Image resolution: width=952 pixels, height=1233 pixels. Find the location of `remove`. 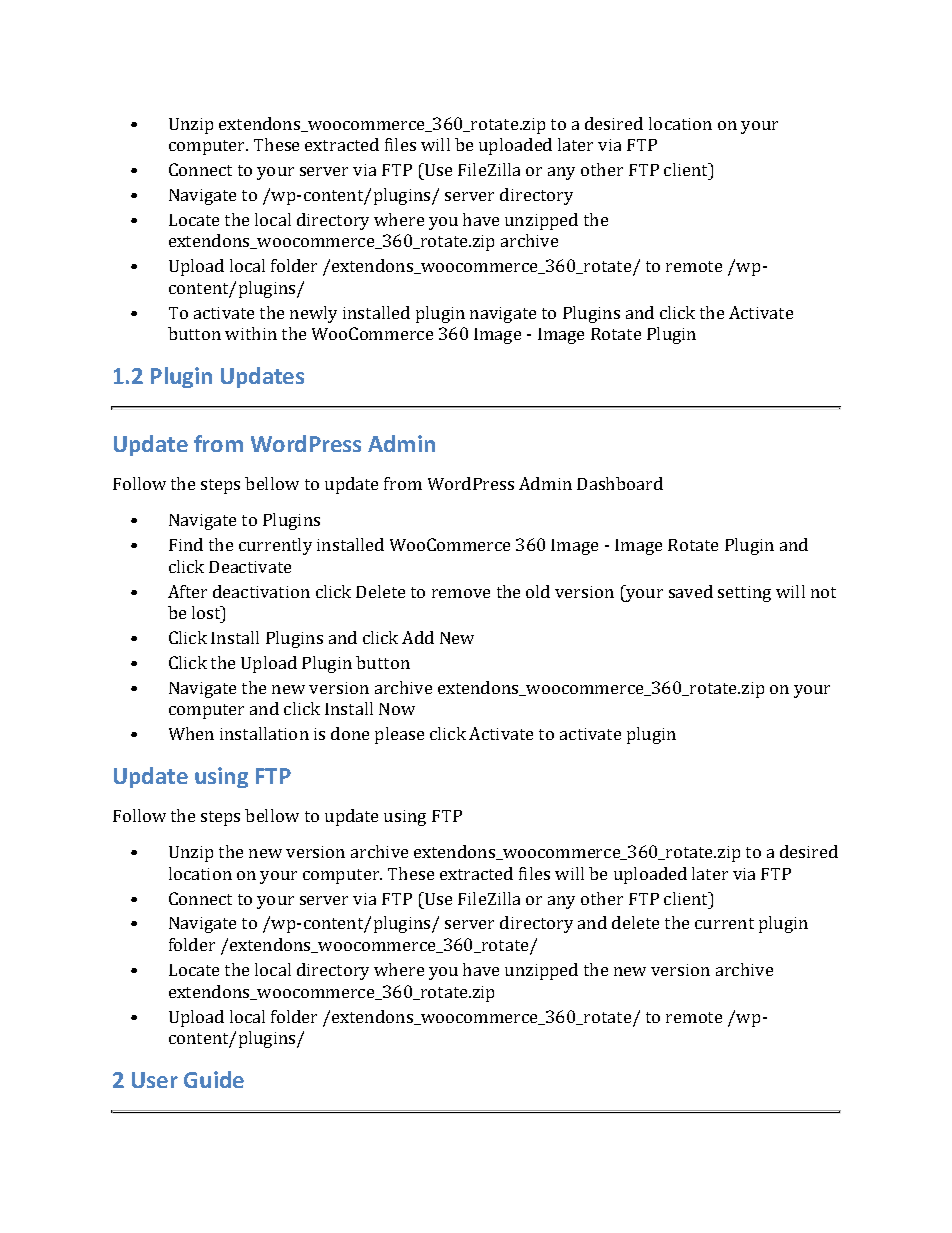

remove is located at coordinates (461, 593).
